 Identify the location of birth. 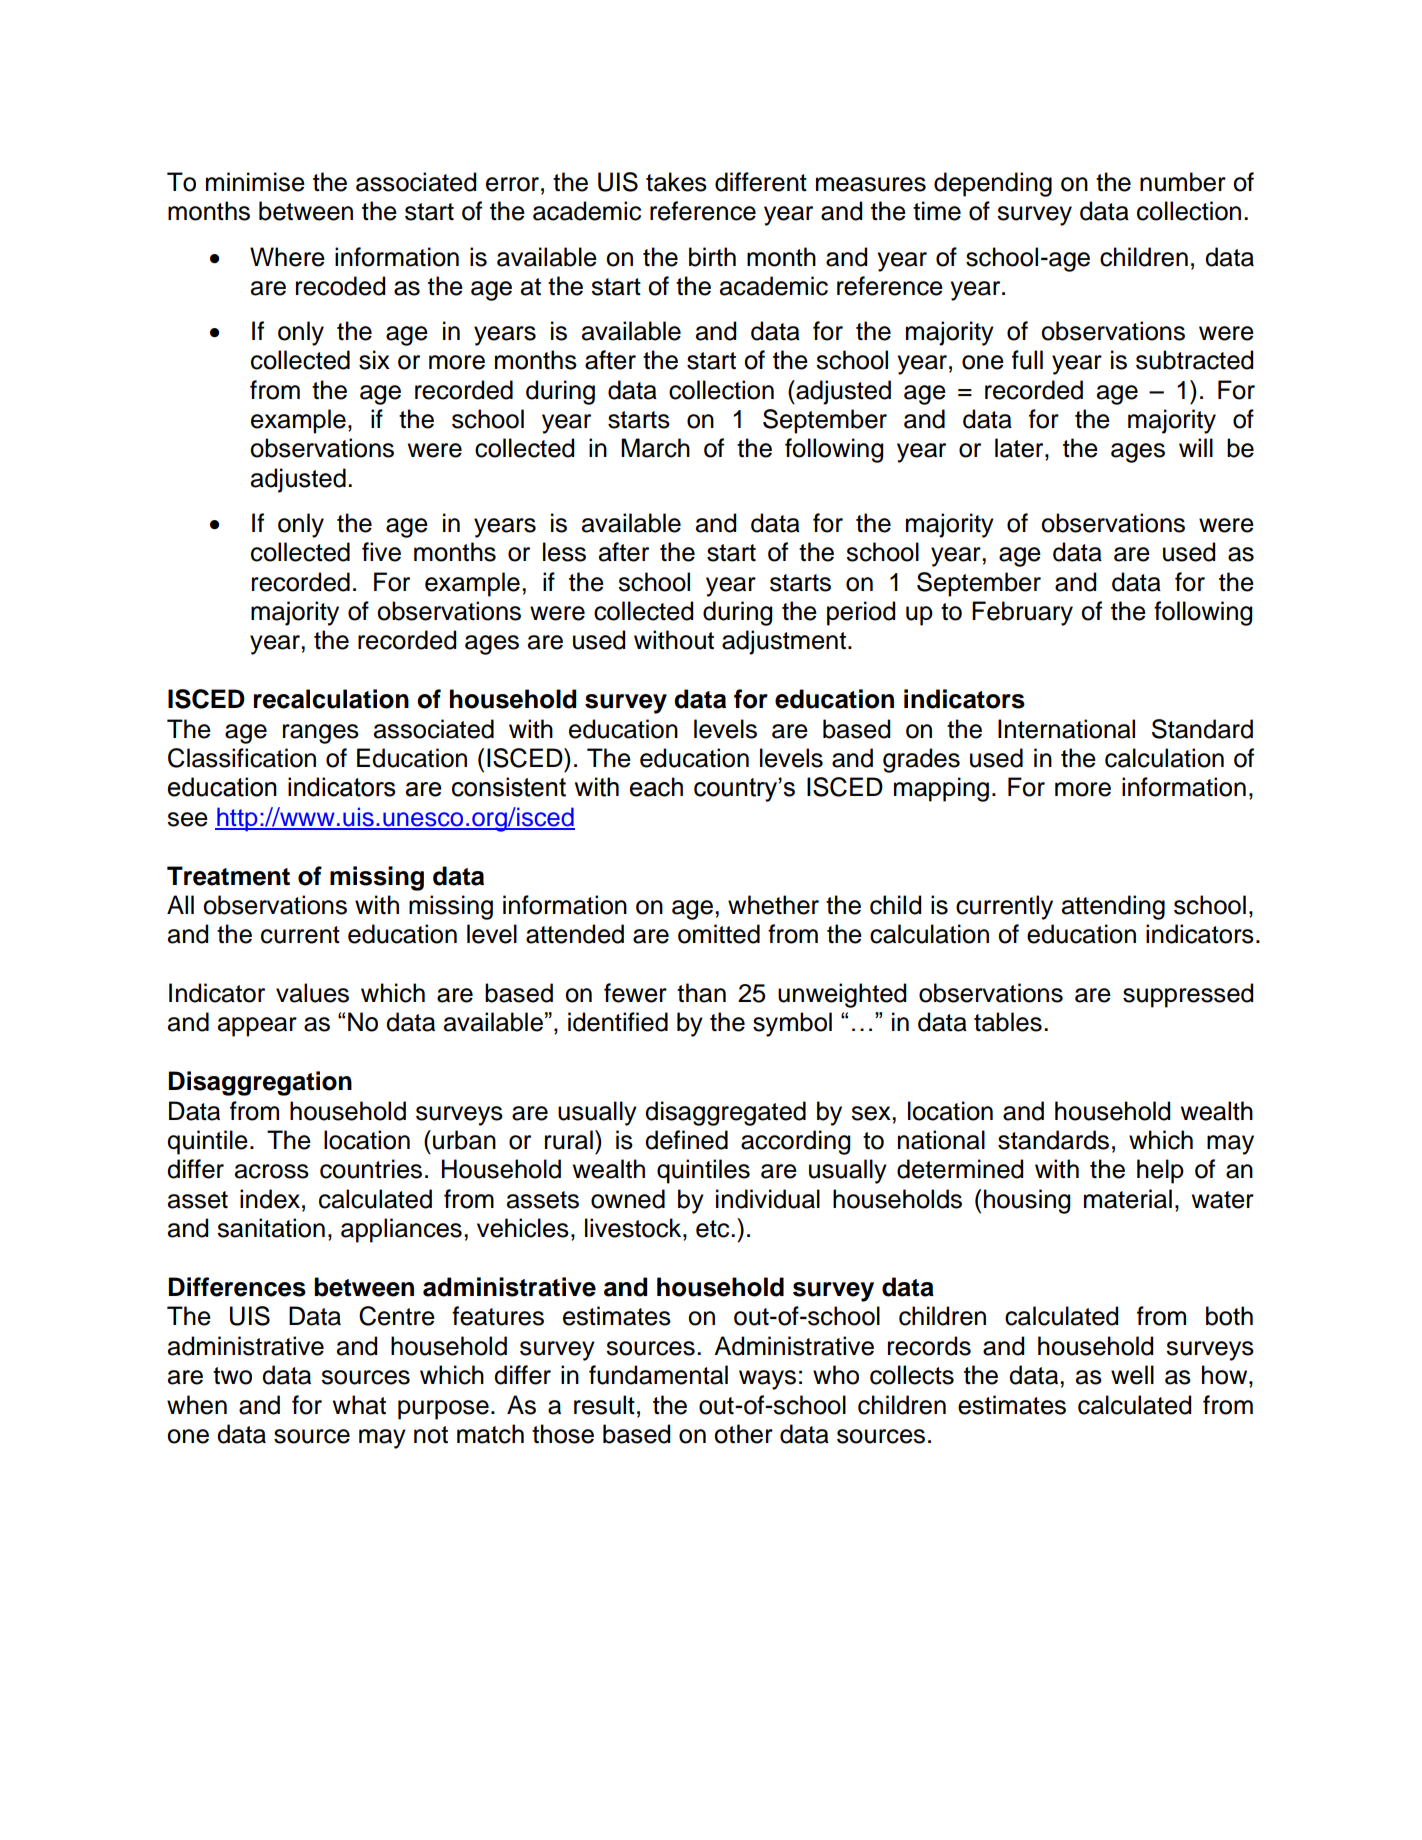
(712, 257).
